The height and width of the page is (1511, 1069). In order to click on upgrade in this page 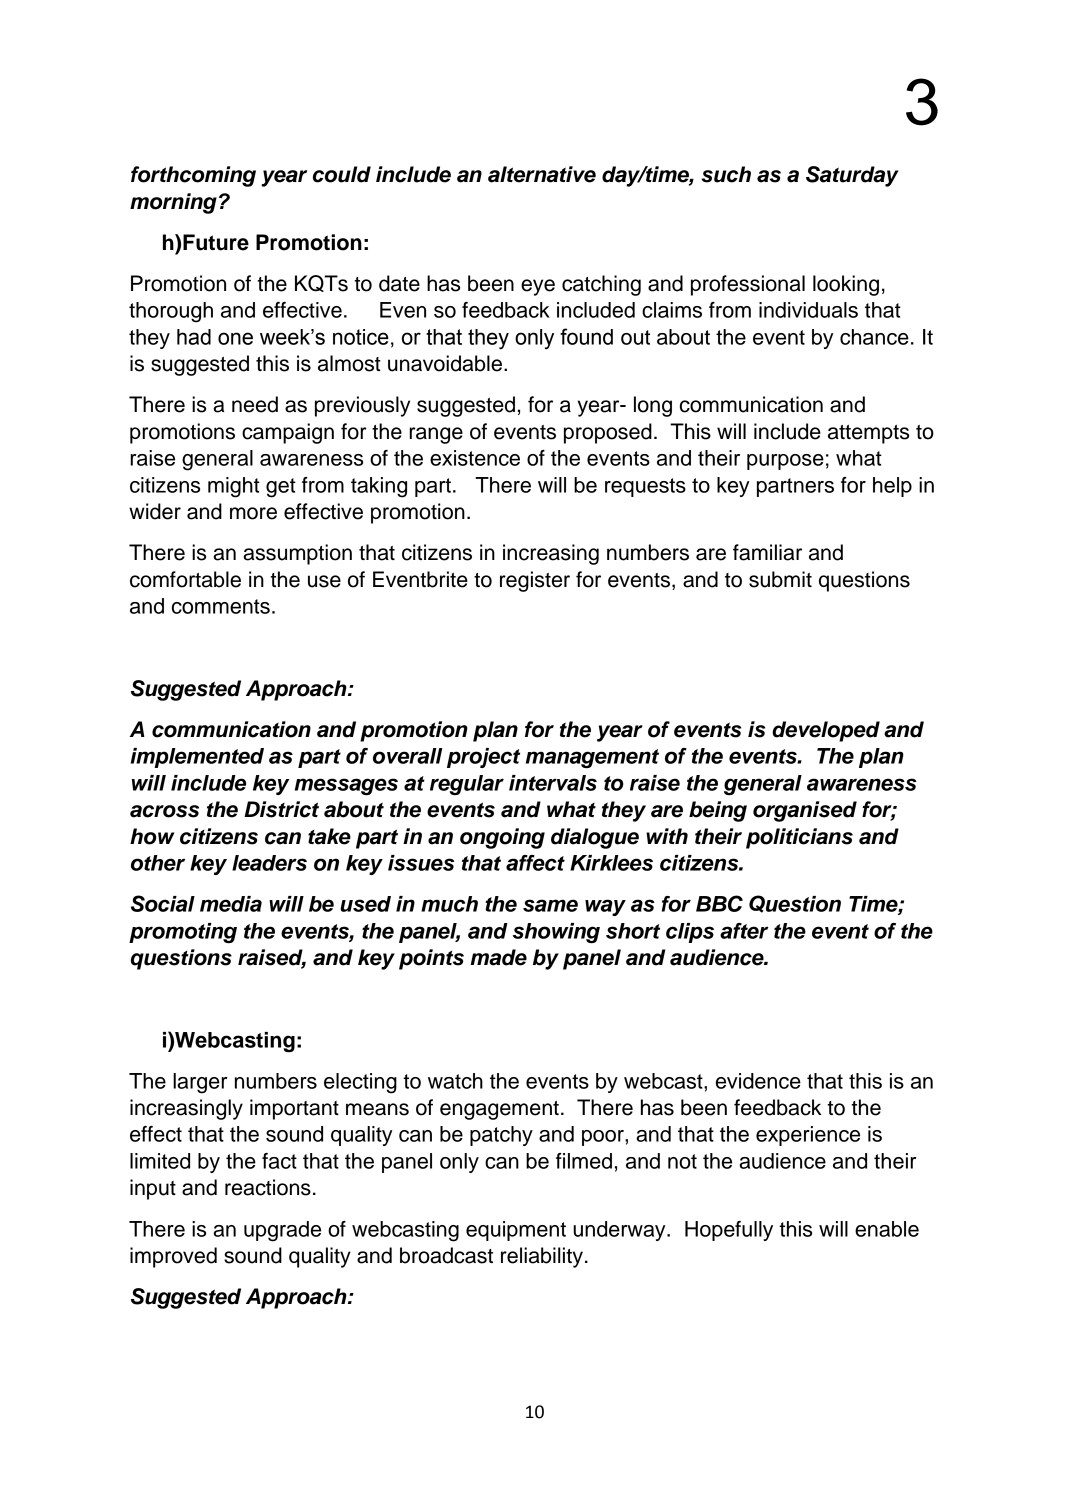, I will do `click(282, 1231)`.
